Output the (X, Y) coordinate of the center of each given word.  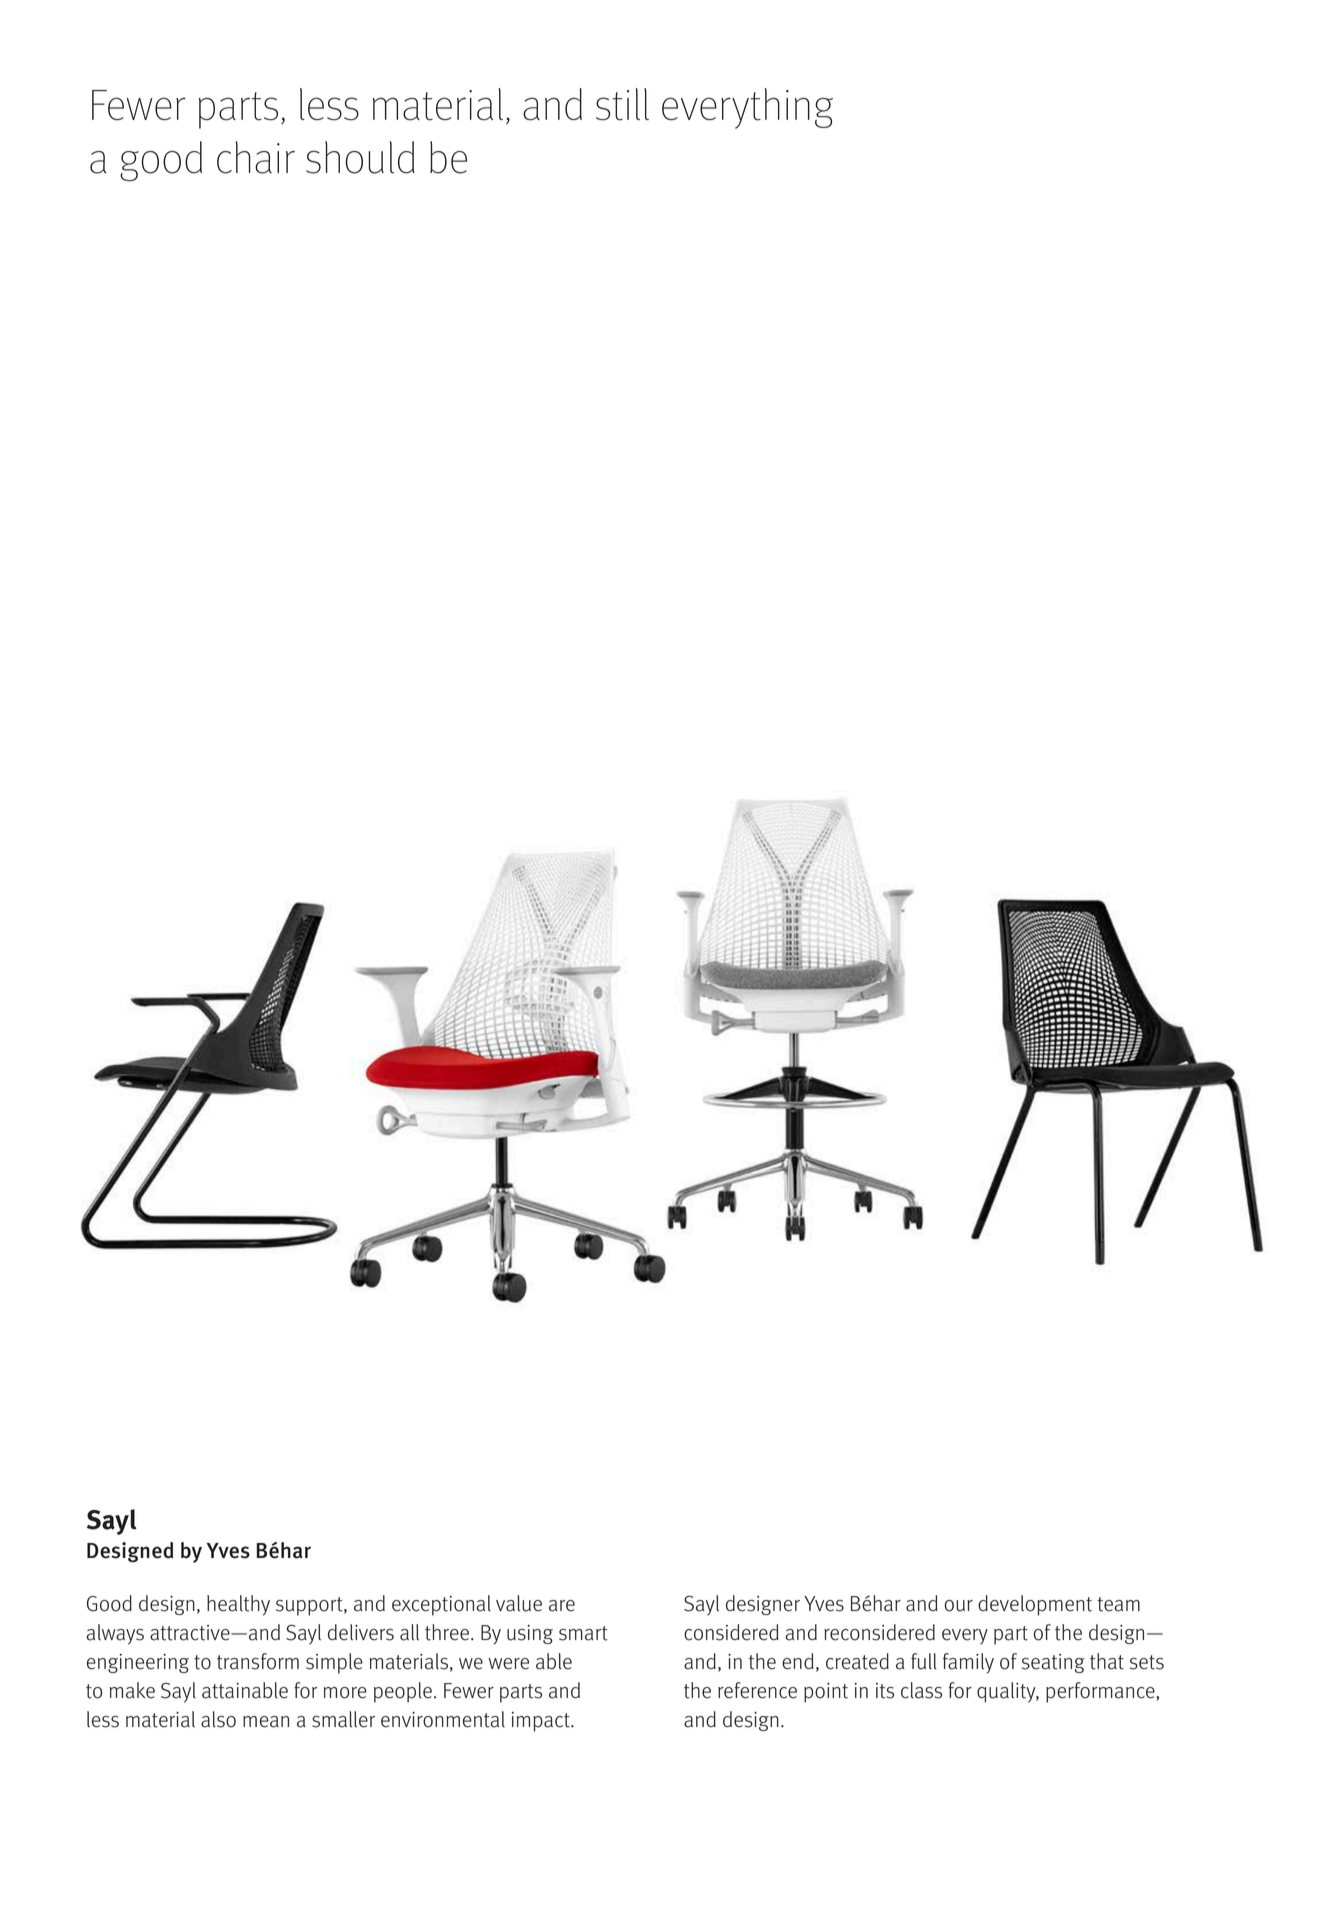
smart (583, 1633)
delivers (361, 1632)
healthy (238, 1605)
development (1035, 1605)
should (360, 157)
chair (256, 157)
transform (258, 1661)
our (959, 1606)
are (562, 1606)
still (622, 104)
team (1118, 1604)
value (519, 1603)
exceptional (441, 1605)
